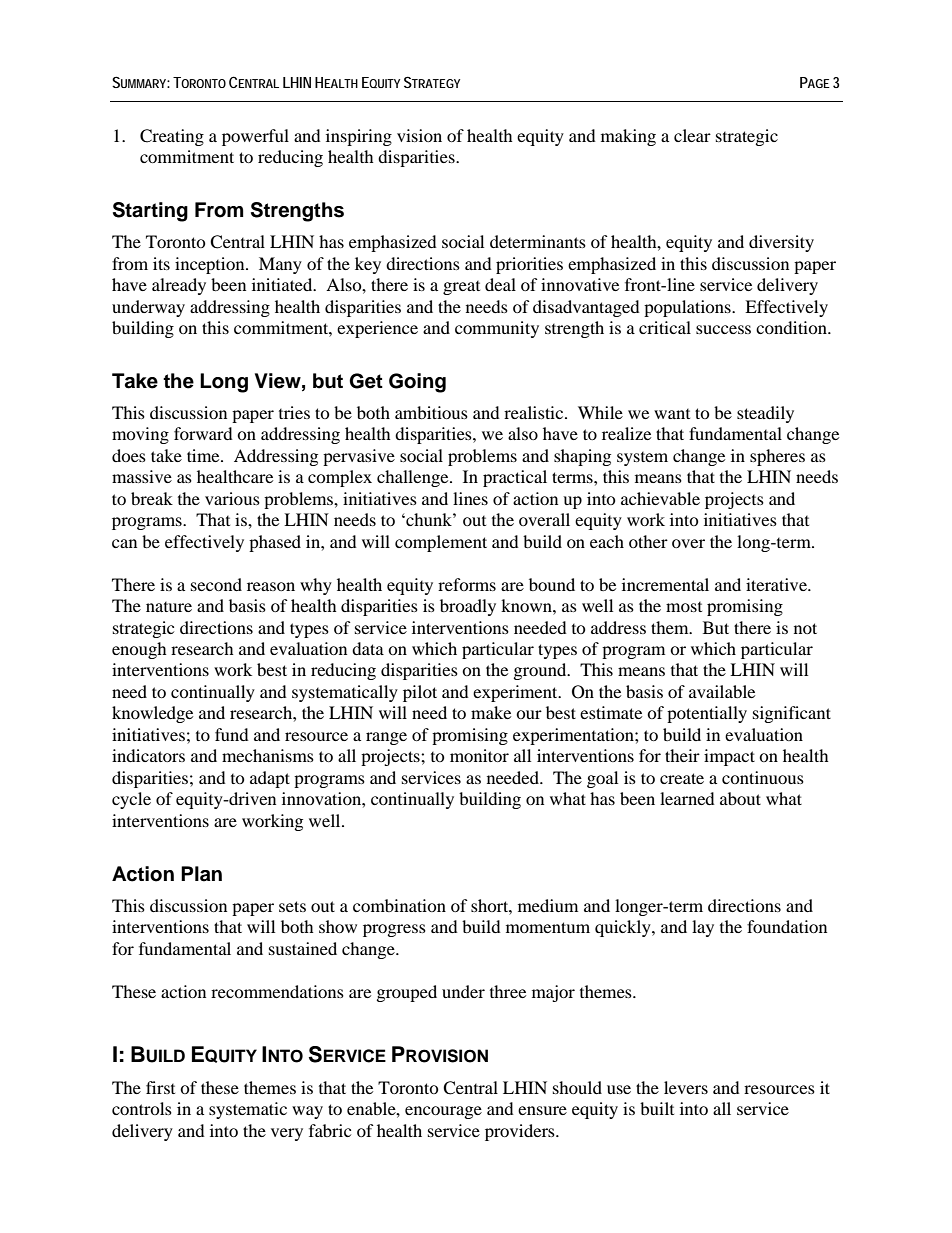 This screenshot has width=952, height=1233. What do you see at coordinates (172, 137) in the screenshot?
I see `Creating` at bounding box center [172, 137].
